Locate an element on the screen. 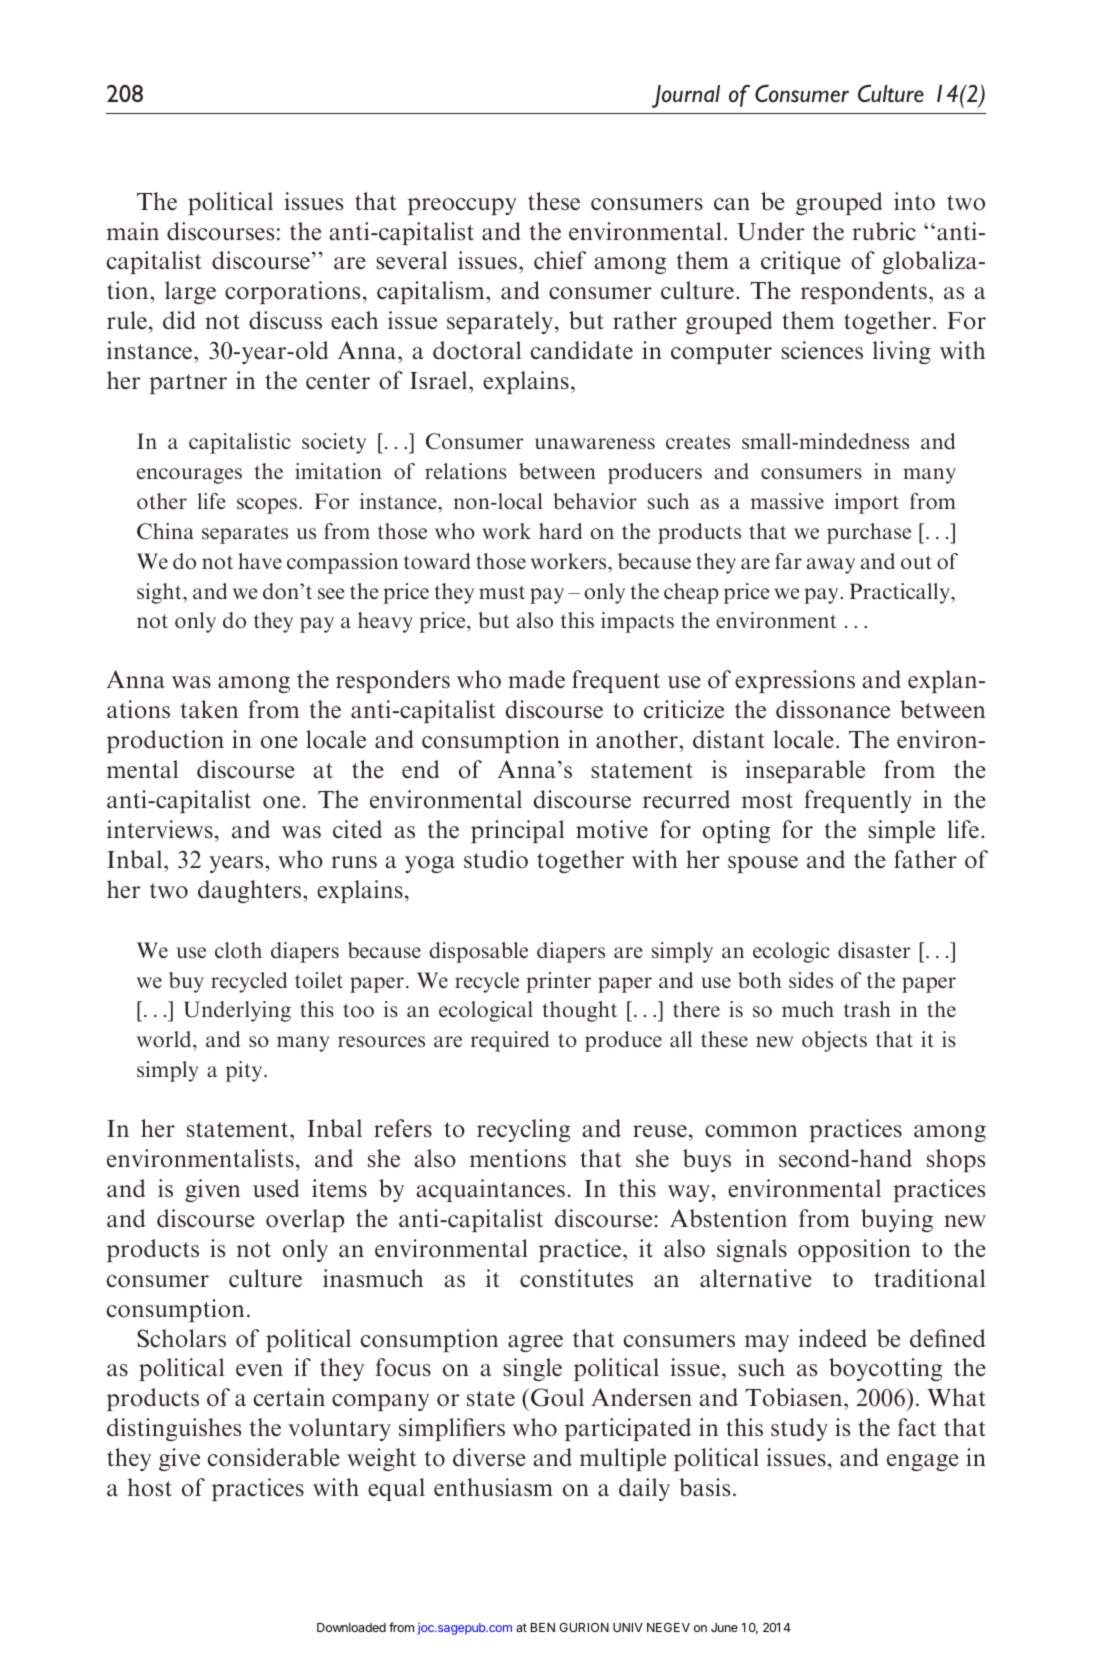 The width and height of the screenshot is (1107, 1660). preoccupy is located at coordinates (462, 206).
